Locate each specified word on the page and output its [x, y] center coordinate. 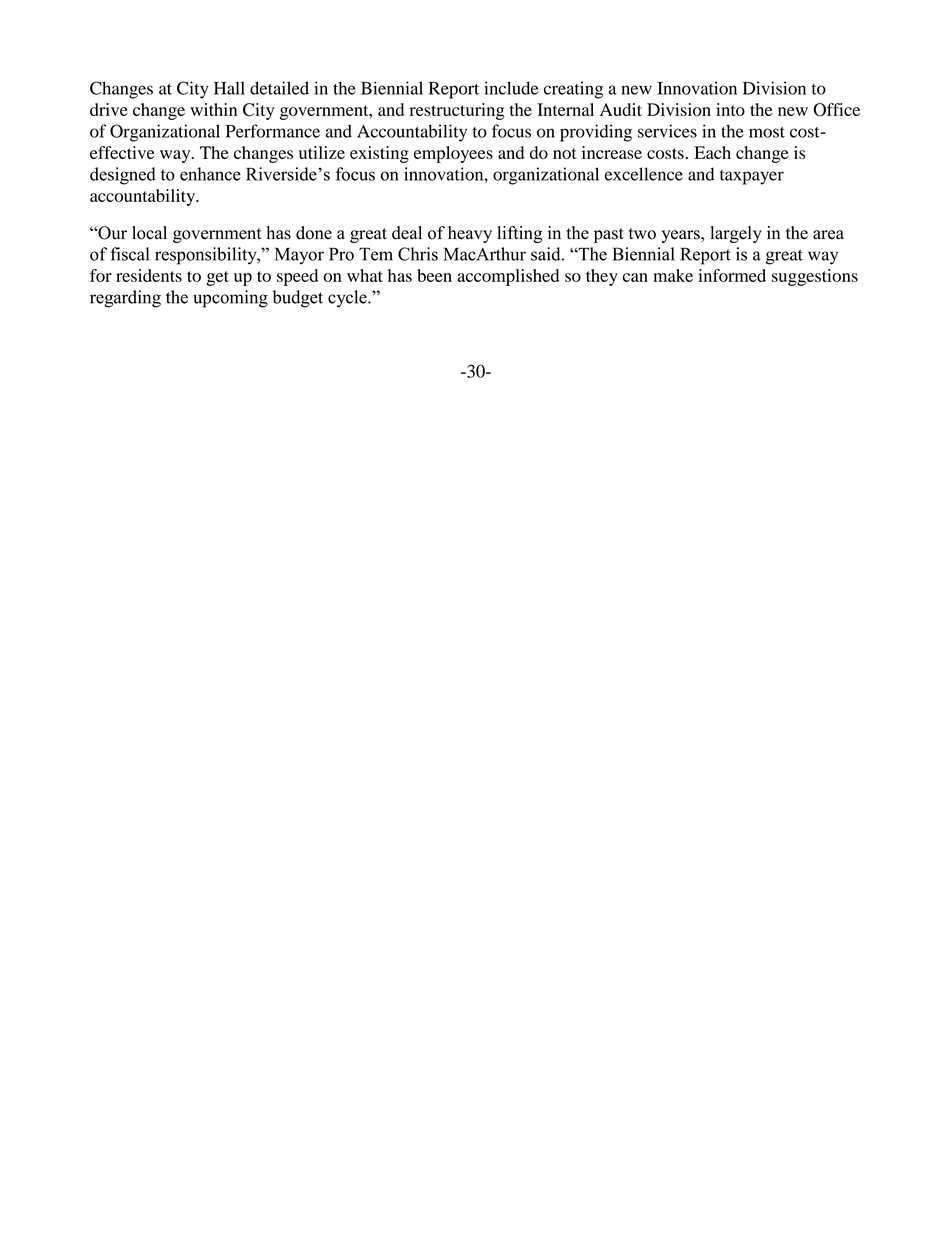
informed [732, 275]
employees [453, 154]
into [730, 109]
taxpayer [752, 177]
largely [736, 234]
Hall [229, 88]
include [511, 88]
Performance [273, 131]
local [149, 233]
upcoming [230, 299]
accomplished [508, 277]
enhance [210, 174]
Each [712, 152]
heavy [470, 234]
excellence [644, 174]
